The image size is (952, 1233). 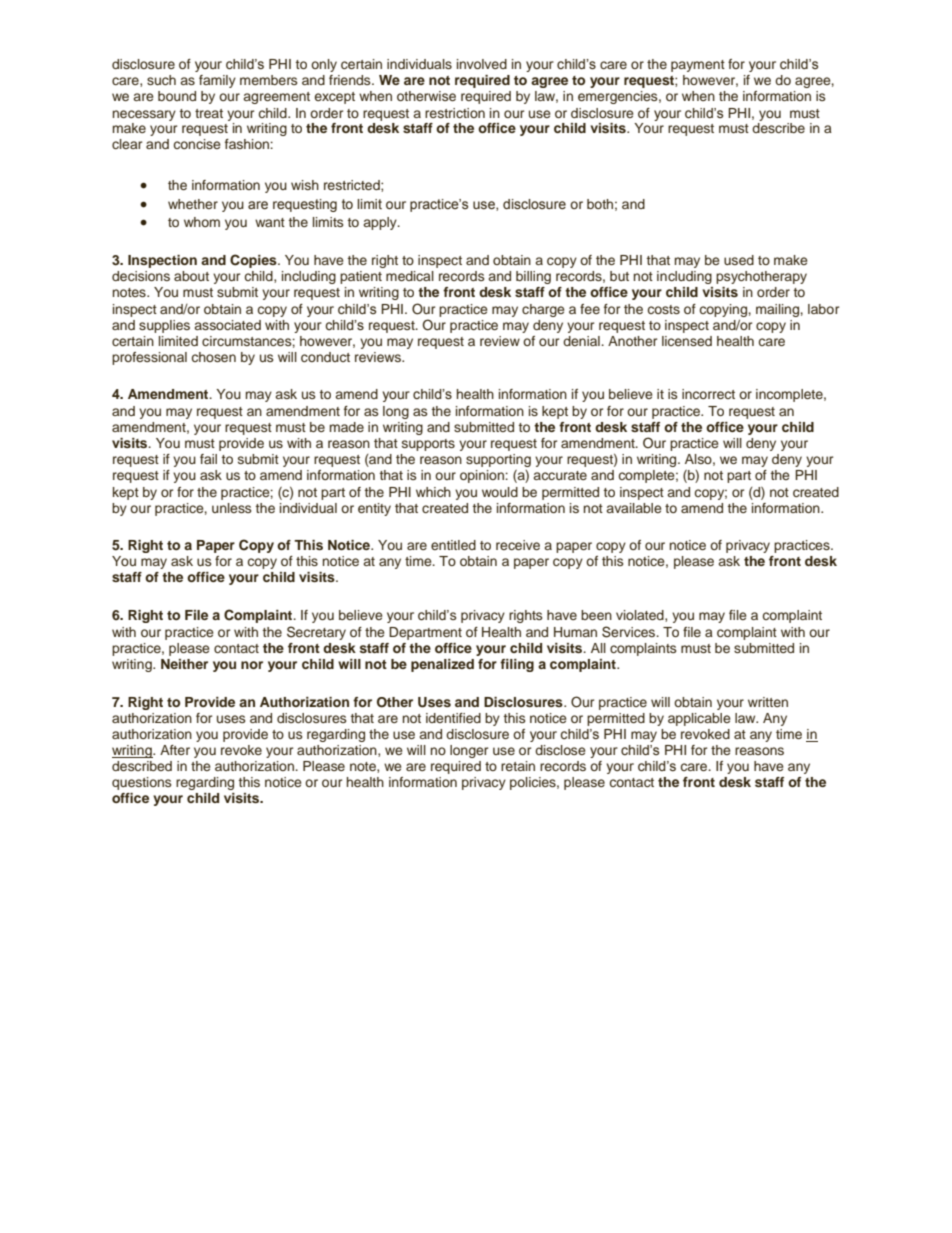 I want to click on After, so click(x=175, y=750).
